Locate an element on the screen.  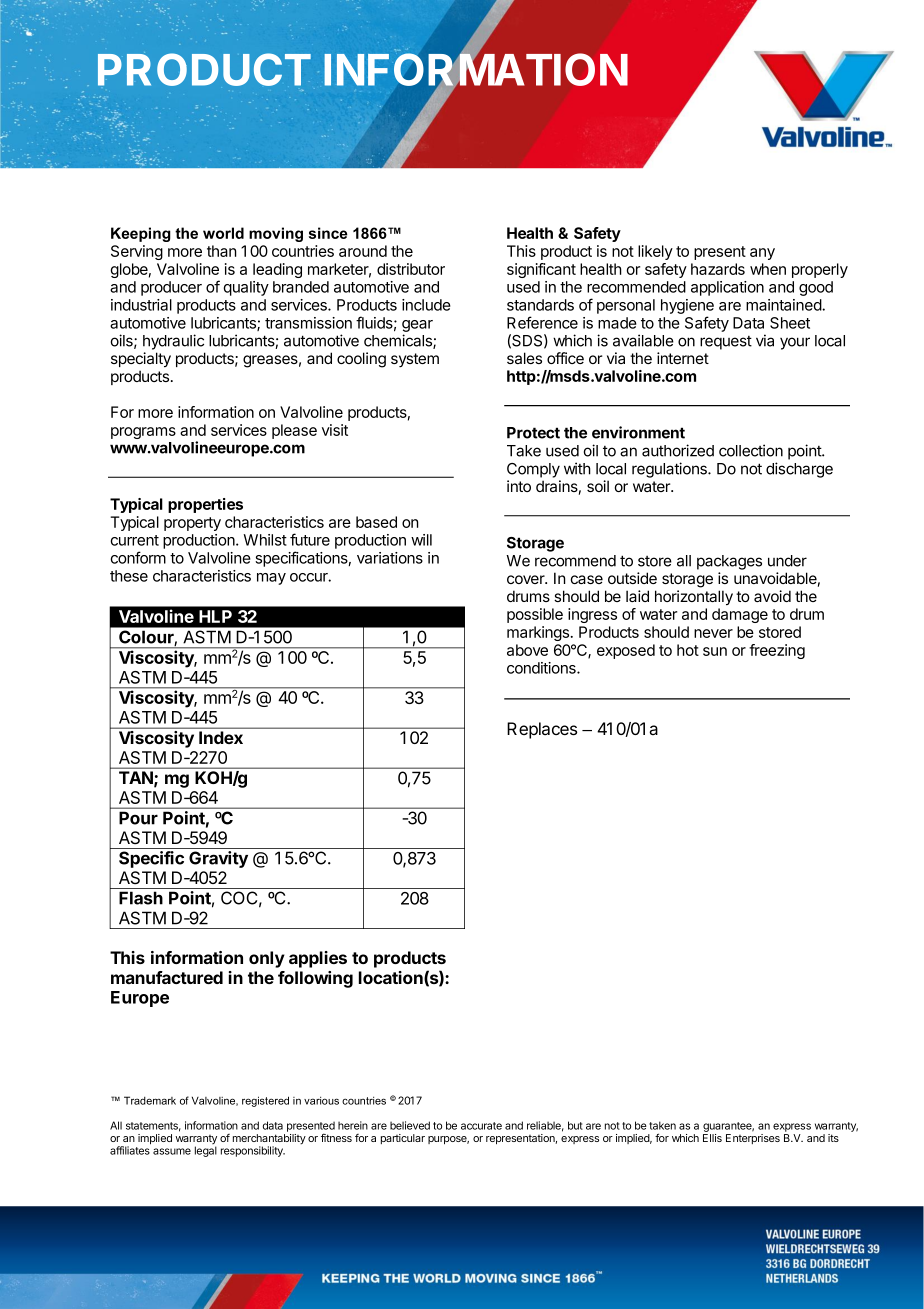
properties is located at coordinates (205, 505).
